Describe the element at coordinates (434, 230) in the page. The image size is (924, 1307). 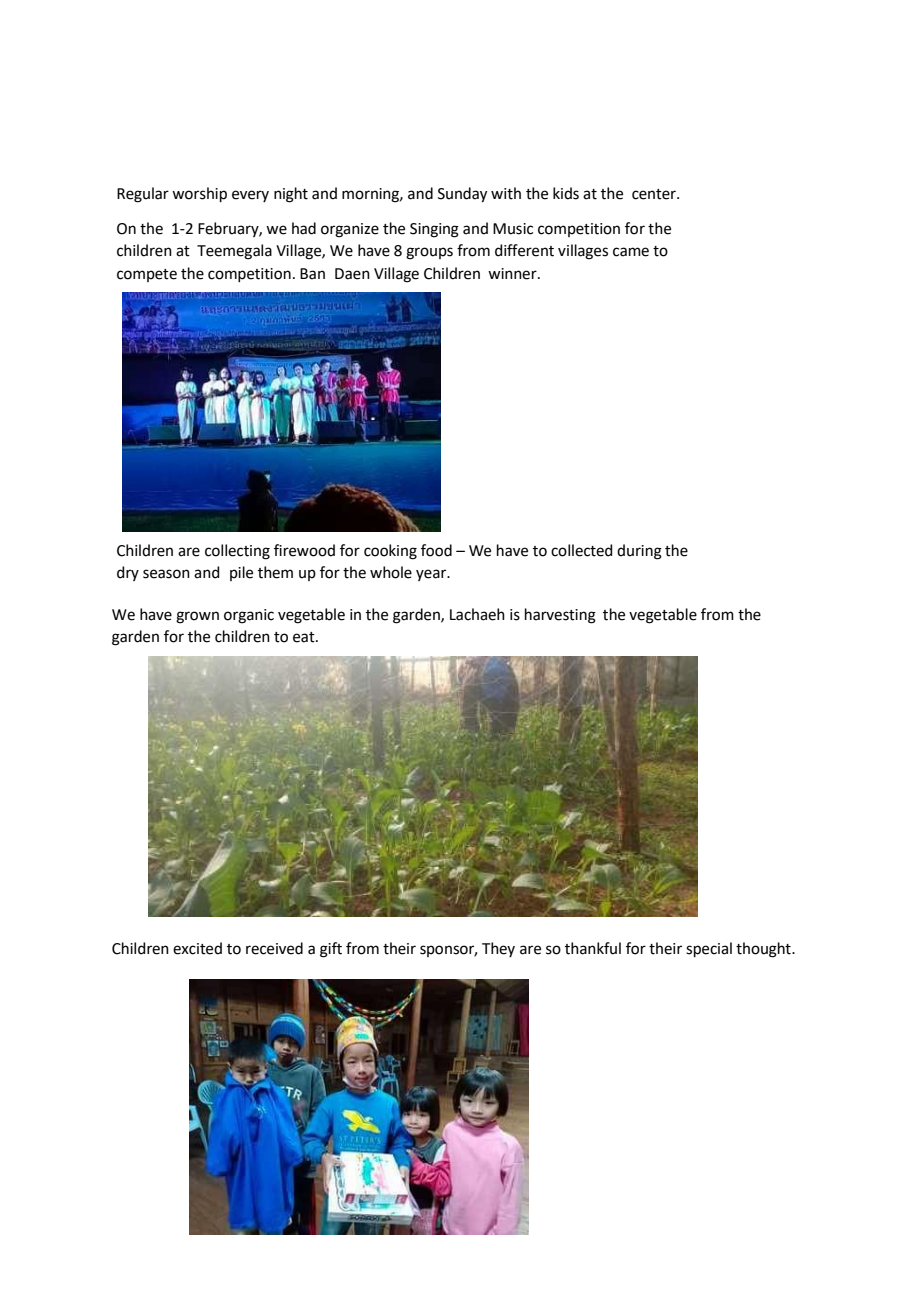
I see `Singing` at that location.
